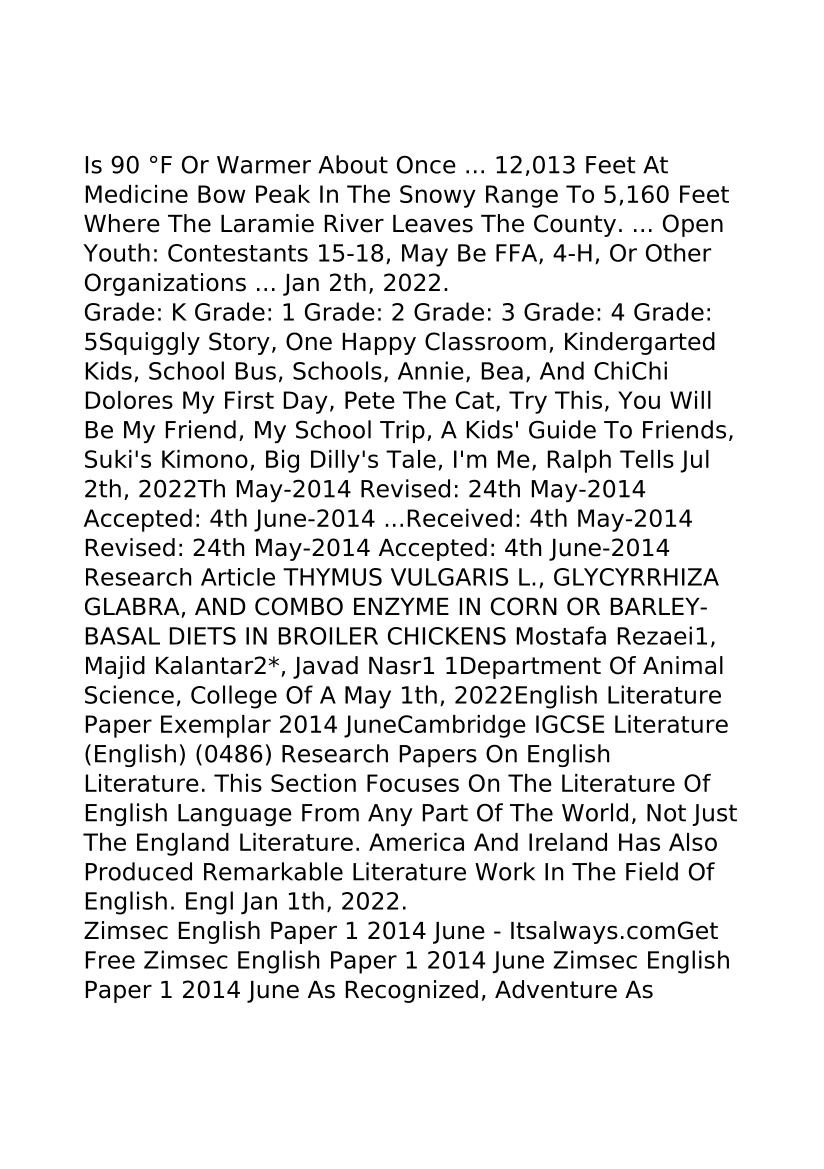 The image size is (824, 1169). I want to click on VULGARIS, so click(449, 577).
